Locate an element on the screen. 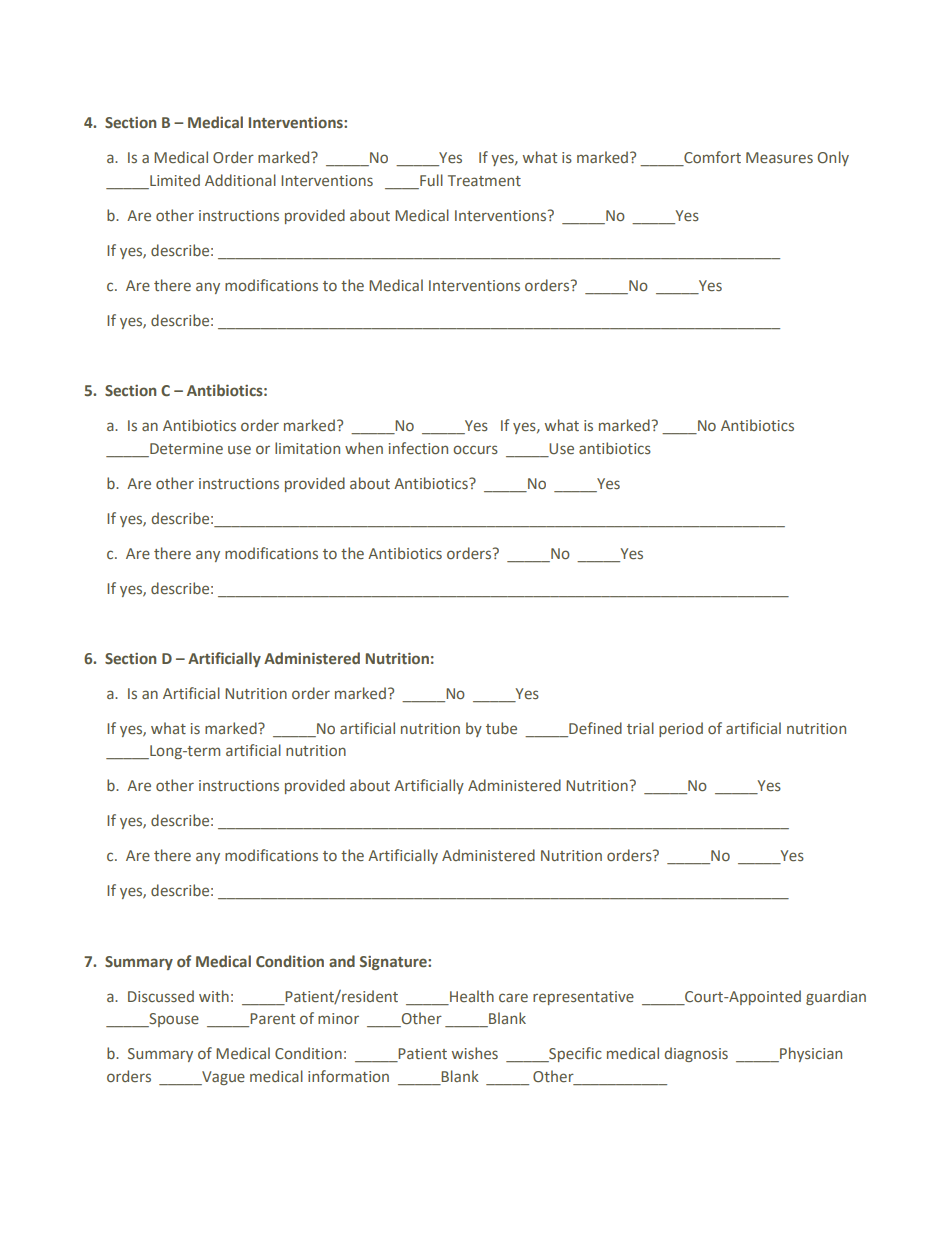 The image size is (952, 1233). Treatment is located at coordinates (484, 180).
